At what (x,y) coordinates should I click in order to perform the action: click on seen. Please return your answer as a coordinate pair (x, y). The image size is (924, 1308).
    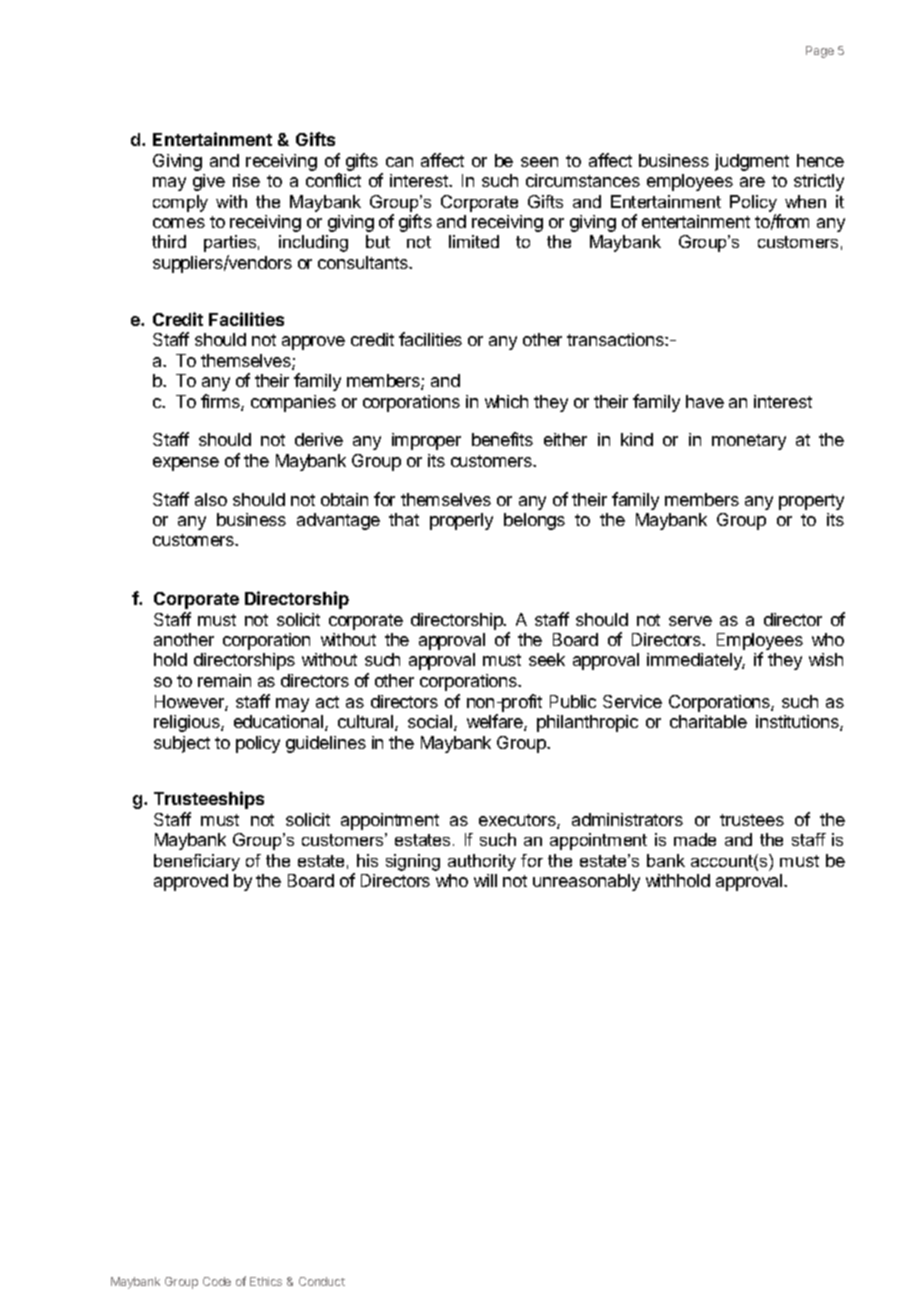
    Looking at the image, I should click on (539, 162).
